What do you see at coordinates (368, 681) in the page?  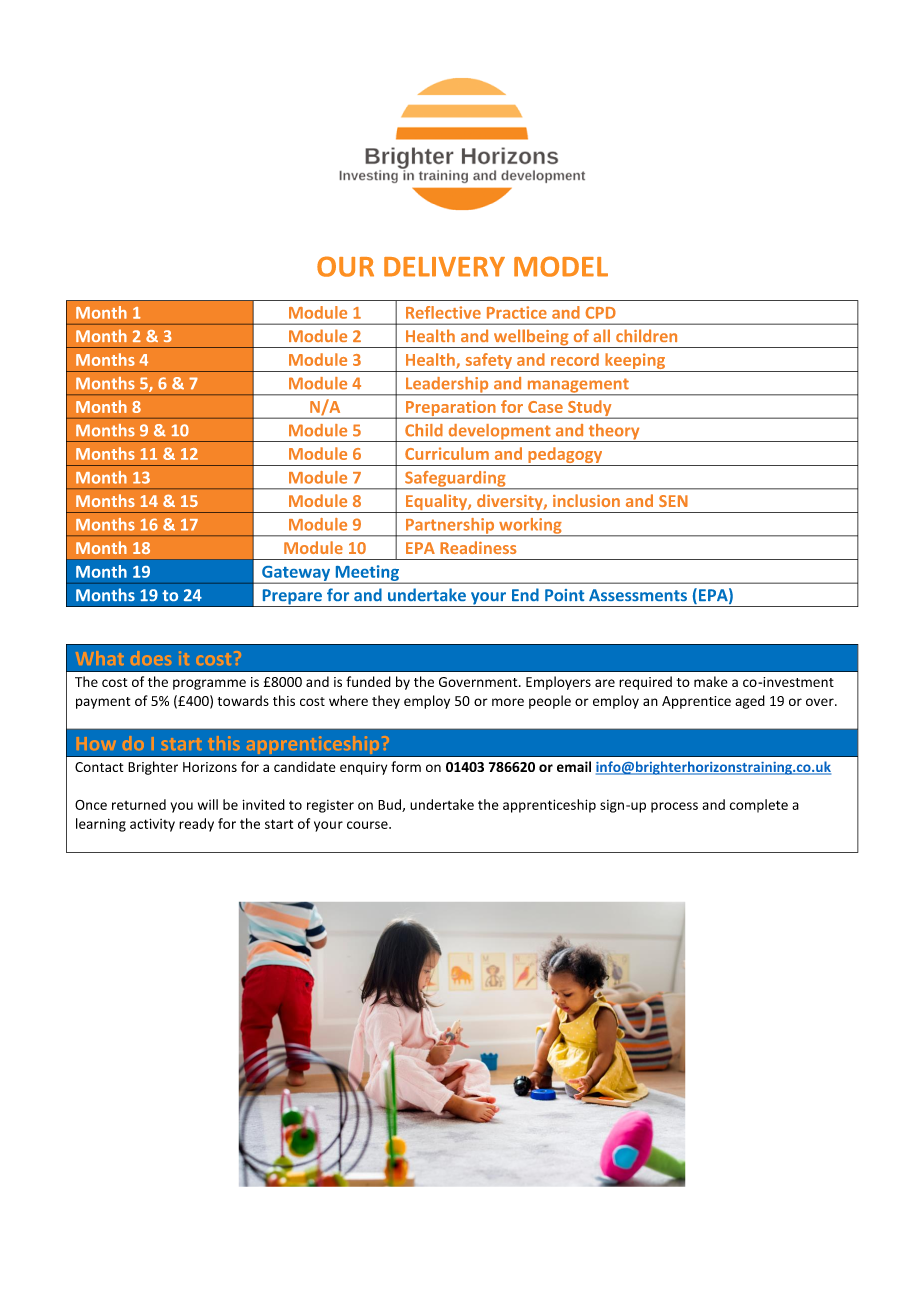 I see `funded` at bounding box center [368, 681].
